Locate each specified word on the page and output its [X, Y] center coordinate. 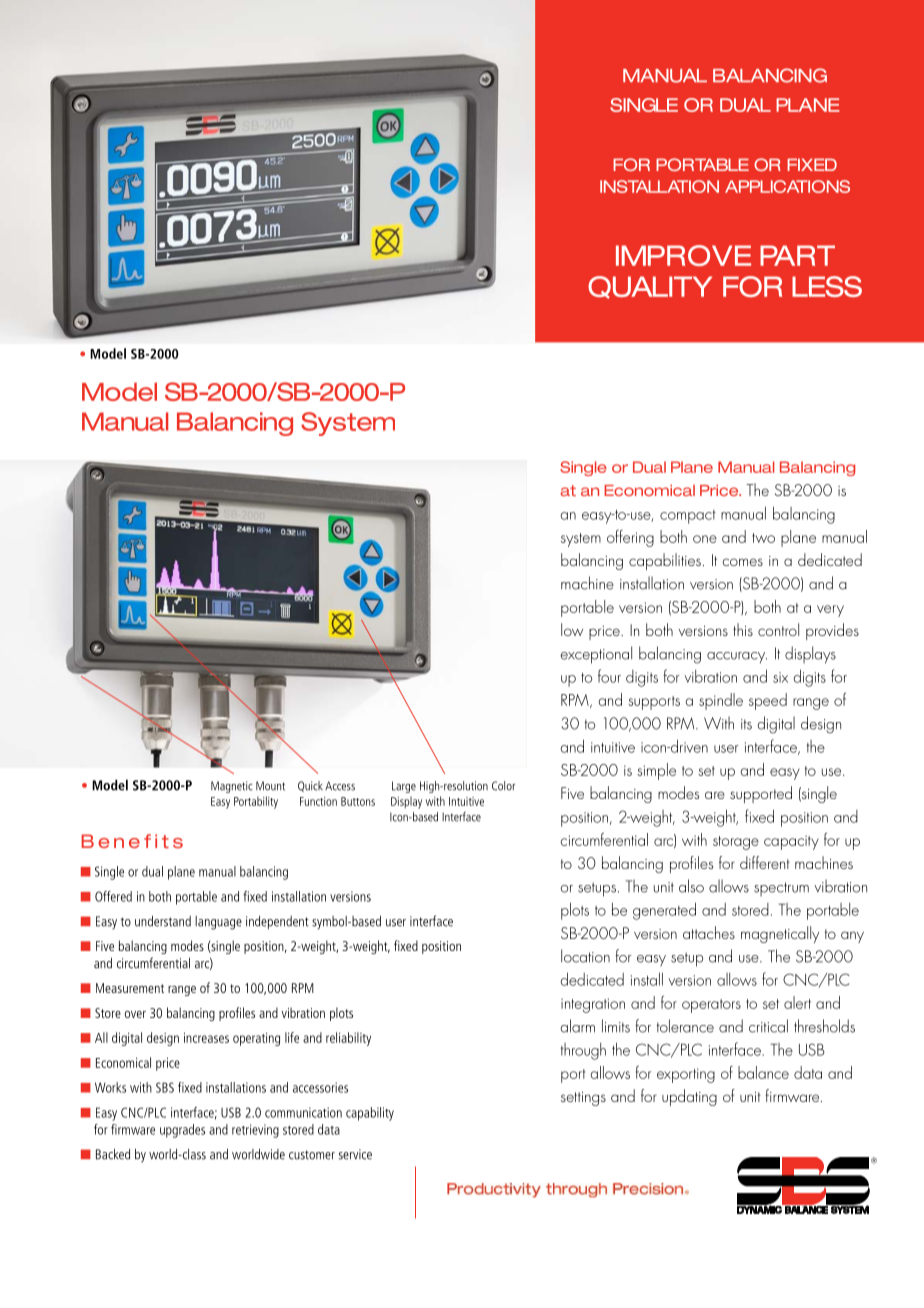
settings [583, 1099]
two [763, 538]
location [585, 956]
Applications [787, 186]
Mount [270, 786]
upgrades [182, 1131]
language [218, 923]
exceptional [596, 655]
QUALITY [650, 287]
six [780, 677]
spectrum [781, 889]
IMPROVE [683, 255]
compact [688, 517]
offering [630, 538]
